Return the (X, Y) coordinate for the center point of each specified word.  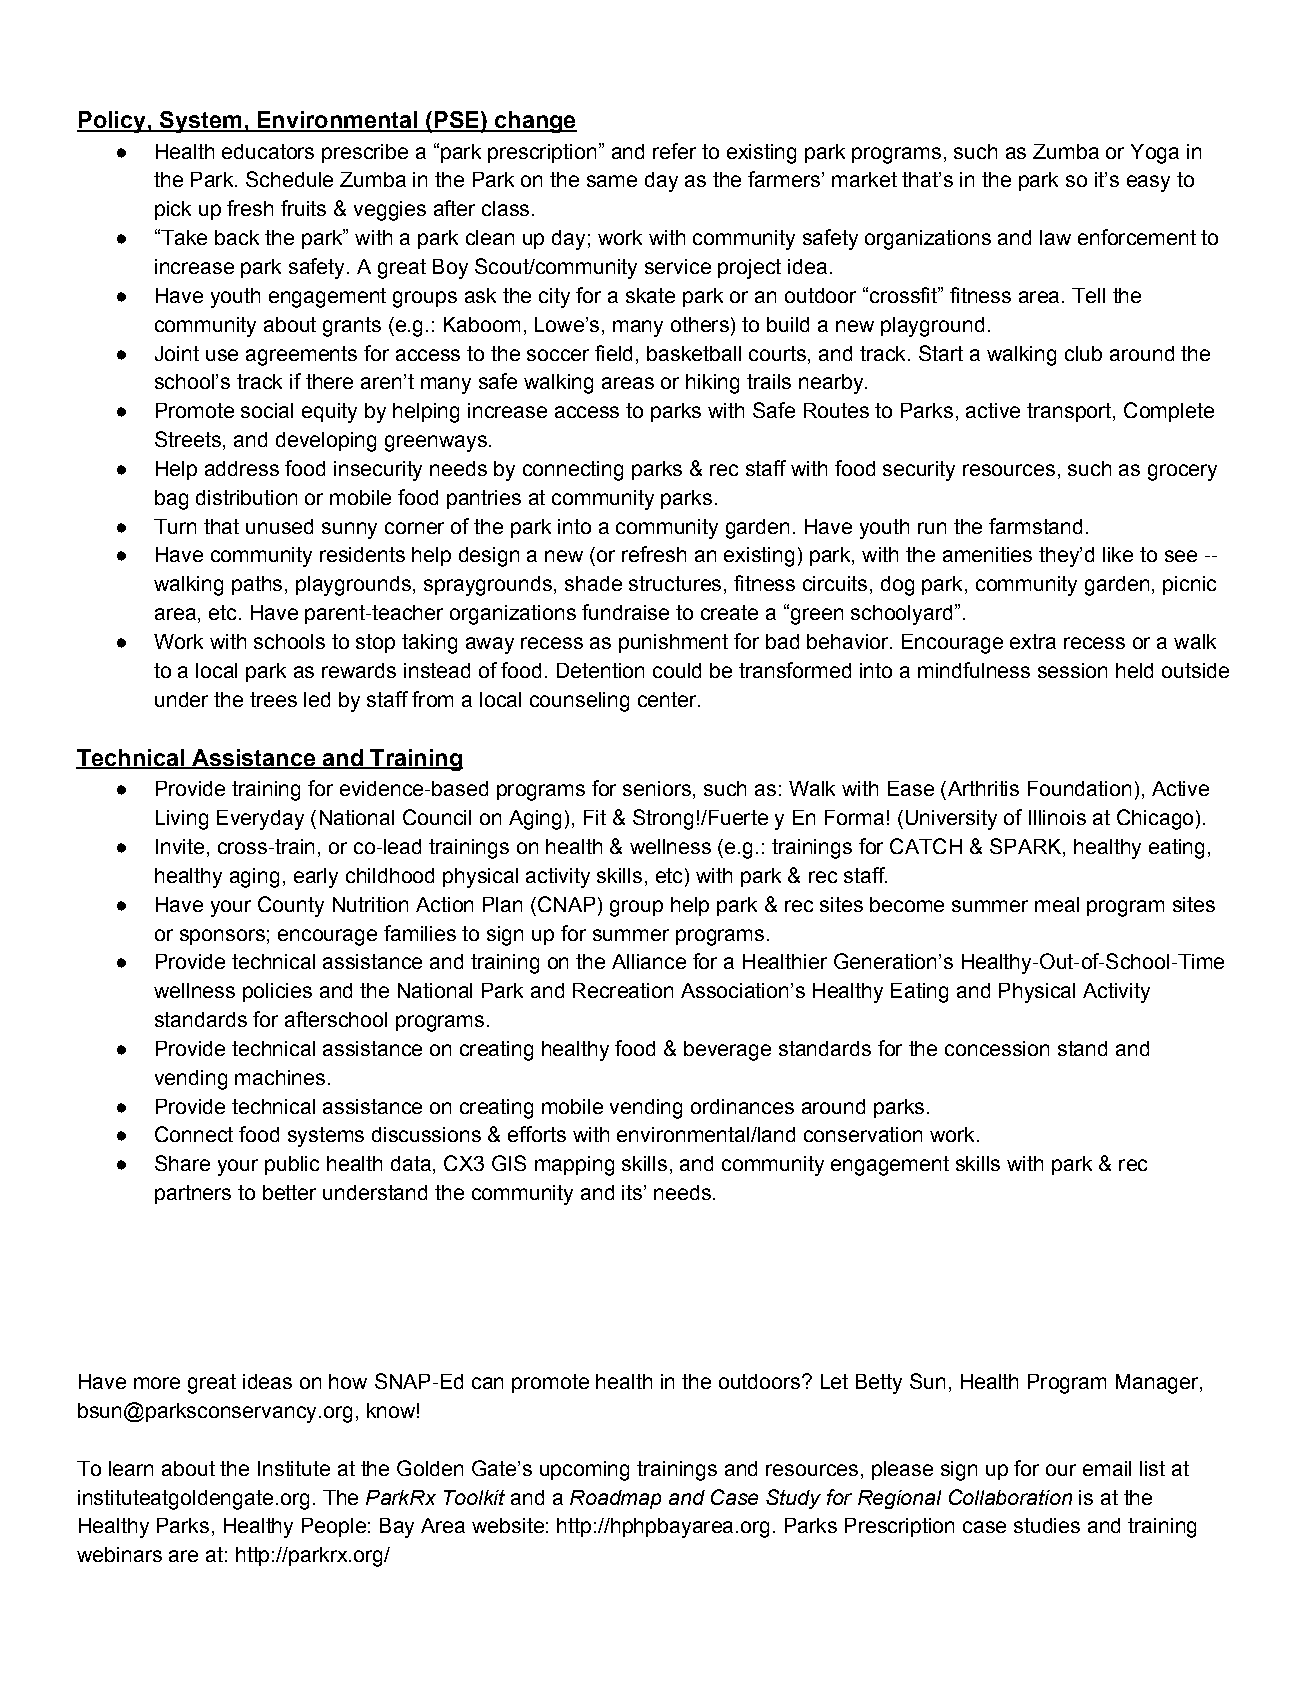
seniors (657, 788)
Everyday (260, 820)
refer (674, 151)
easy (1148, 183)
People (334, 1527)
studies (1047, 1525)
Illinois (1057, 817)
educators (268, 151)
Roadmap (615, 1499)
